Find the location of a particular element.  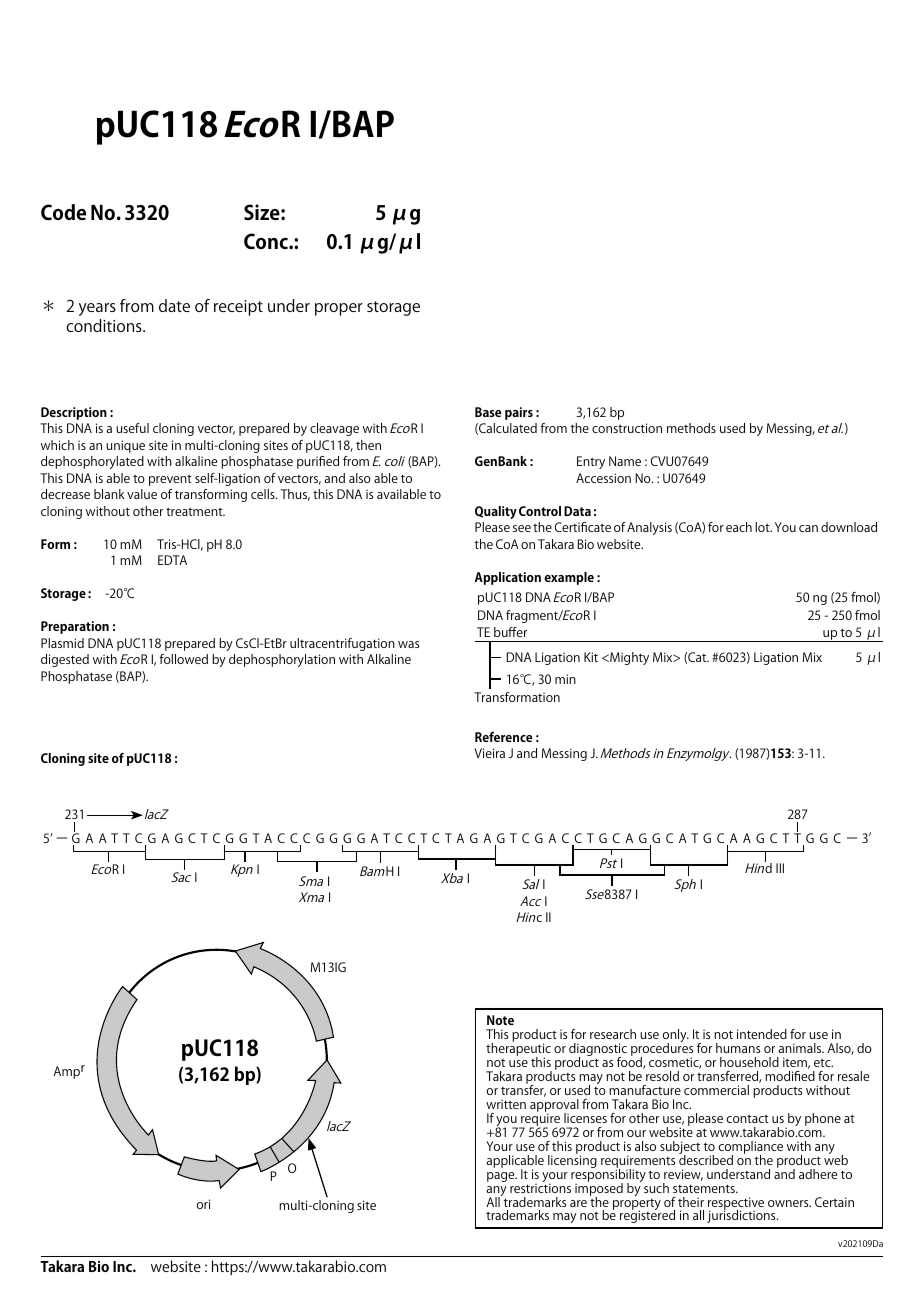

Code is located at coordinates (63, 212).
